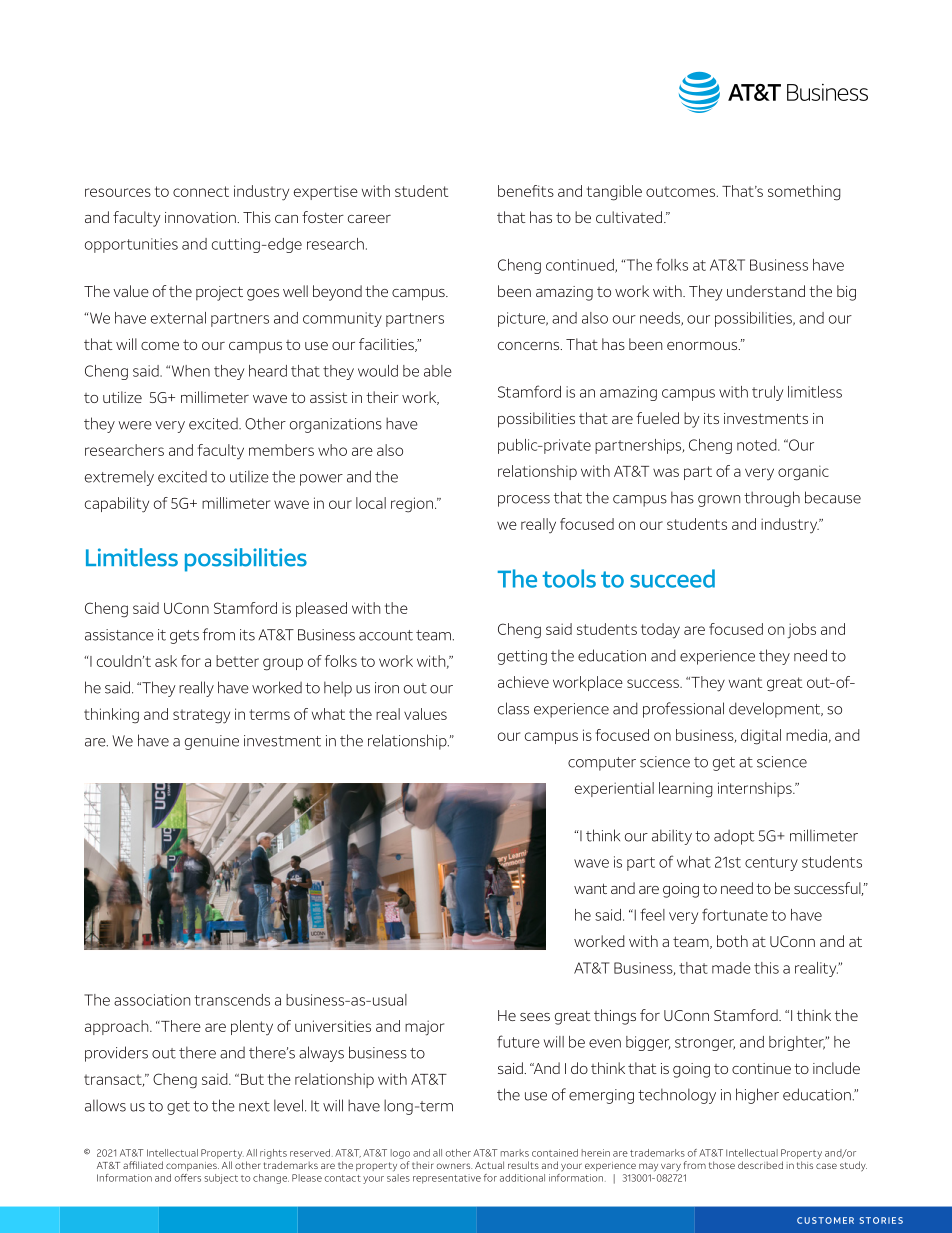  I want to click on achieve, so click(523, 682).
